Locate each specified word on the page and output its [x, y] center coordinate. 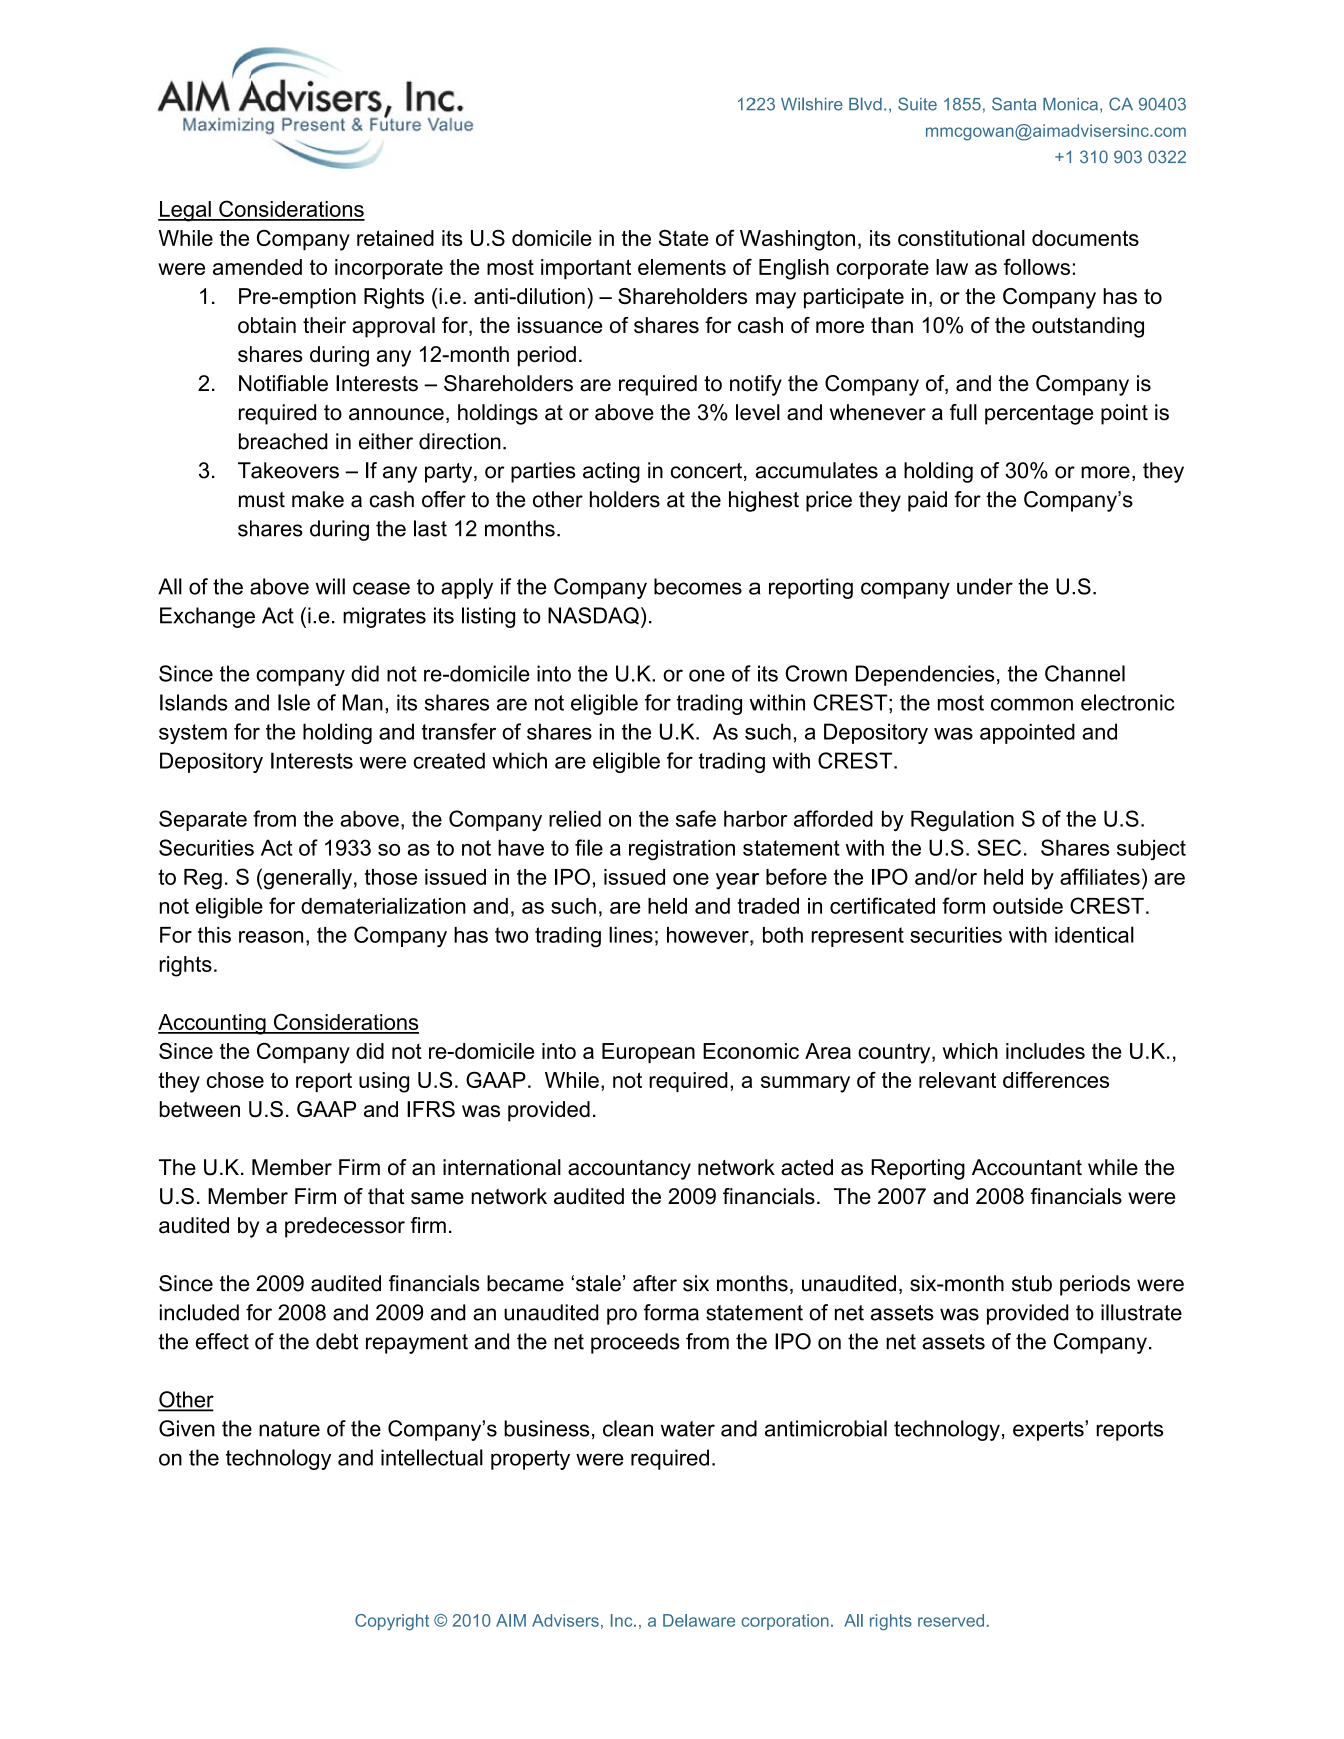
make [318, 499]
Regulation [962, 820]
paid [927, 501]
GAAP [326, 1109]
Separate [203, 820]
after [655, 1283]
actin [605, 470]
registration [682, 849]
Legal [185, 211]
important [586, 269]
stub [1032, 1283]
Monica [1070, 104]
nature [289, 1429]
